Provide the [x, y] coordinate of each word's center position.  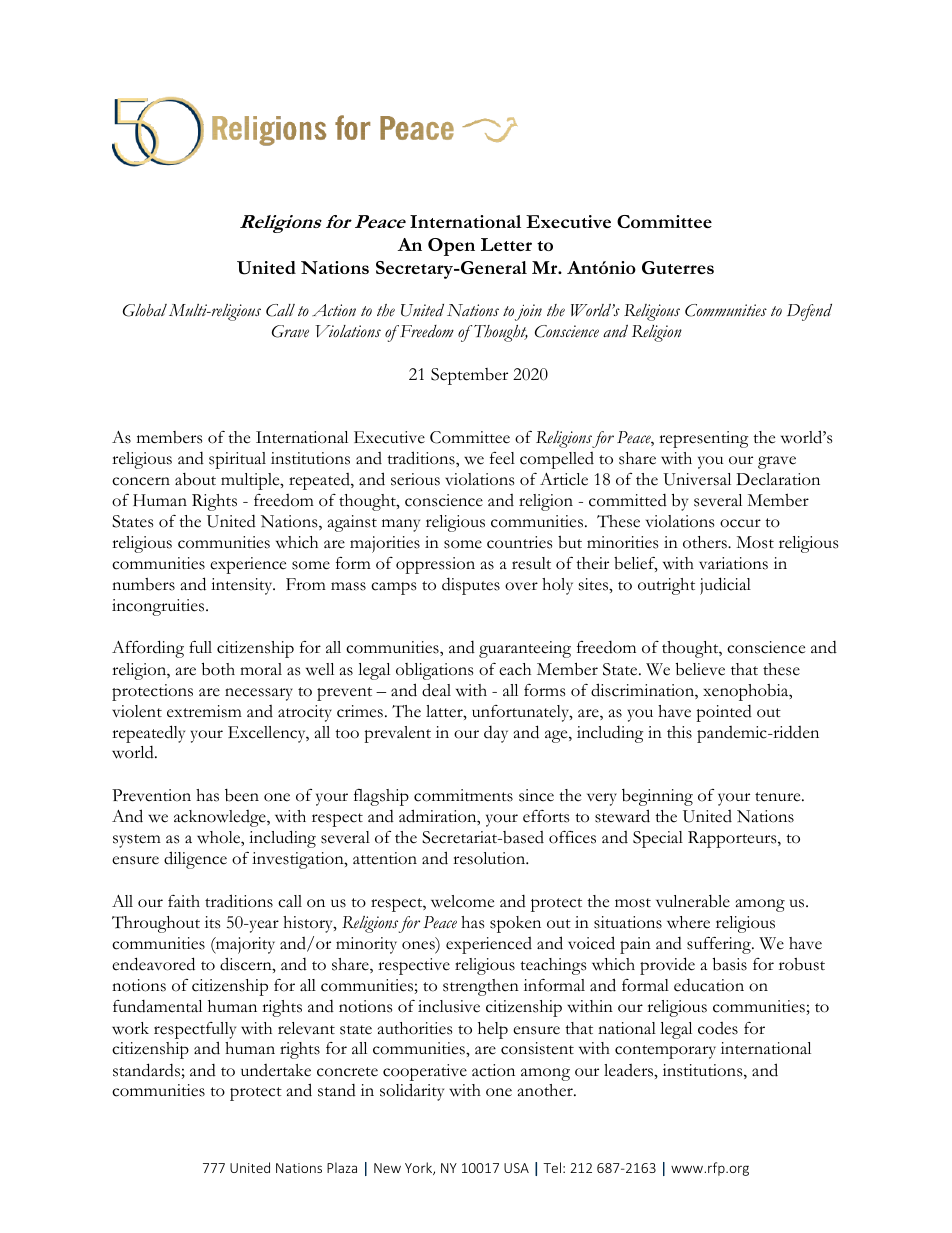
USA [516, 1168]
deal [436, 690]
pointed [724, 713]
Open [451, 247]
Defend [809, 312]
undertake [276, 1070]
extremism [204, 711]
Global [145, 310]
